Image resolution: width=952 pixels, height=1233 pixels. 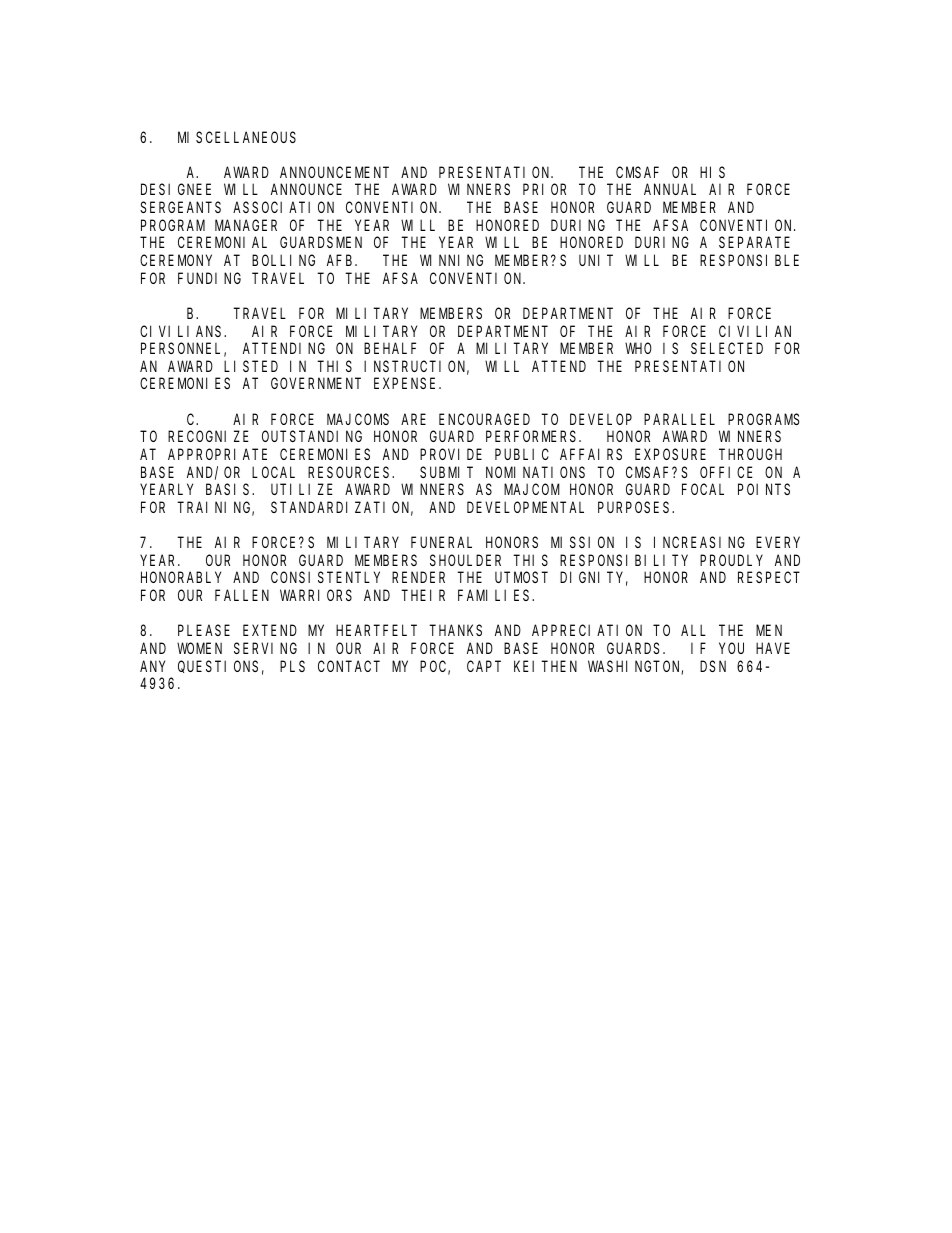 What do you see at coordinates (726, 472) in the screenshot?
I see `OFFICE` at bounding box center [726, 472].
